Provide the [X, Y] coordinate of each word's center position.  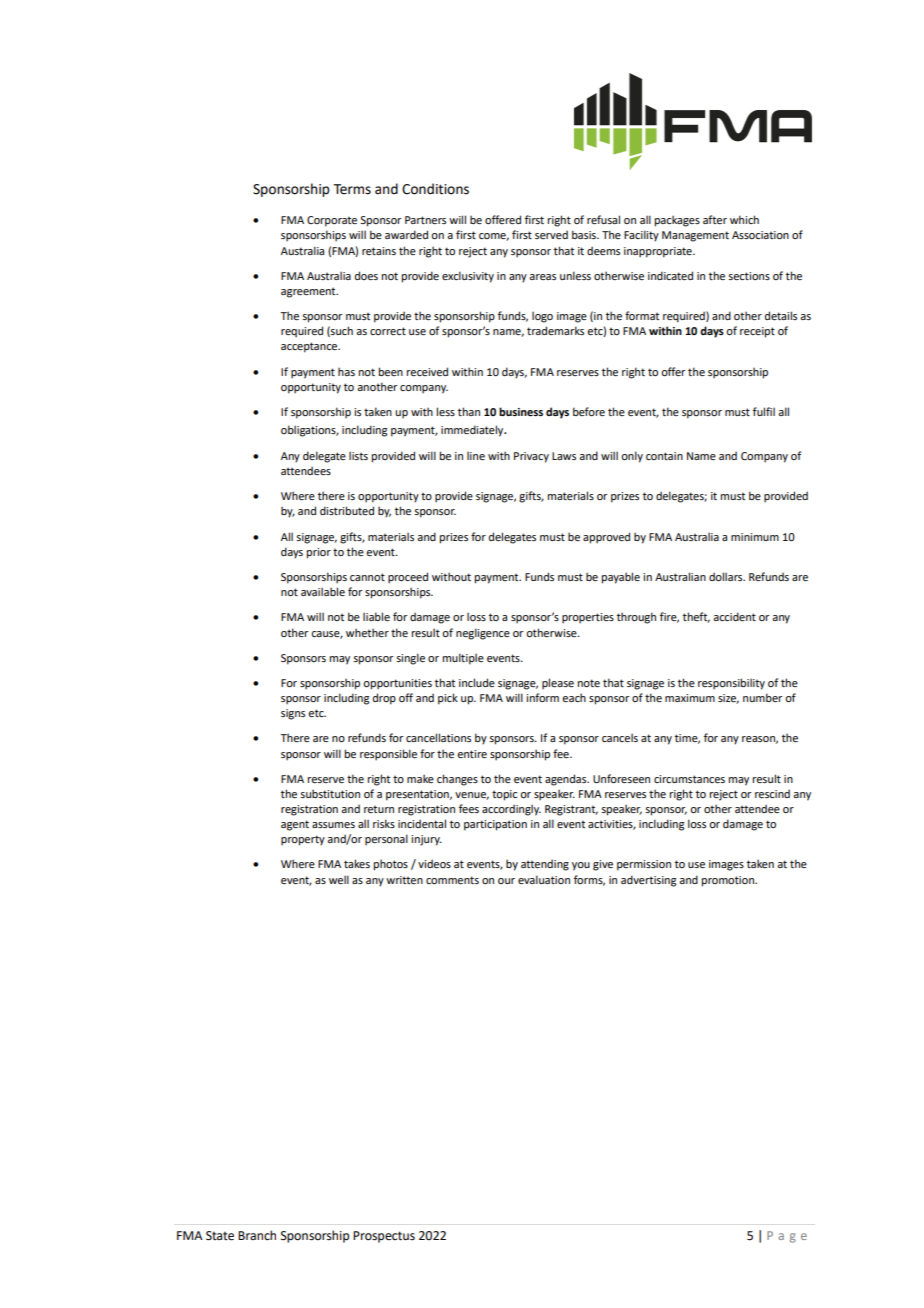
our [506, 881]
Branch [257, 1235]
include [477, 682]
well [339, 879]
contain [664, 456]
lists [358, 455]
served [551, 234]
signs [293, 714]
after [715, 219]
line [476, 455]
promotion [728, 881]
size [728, 699]
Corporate [332, 221]
